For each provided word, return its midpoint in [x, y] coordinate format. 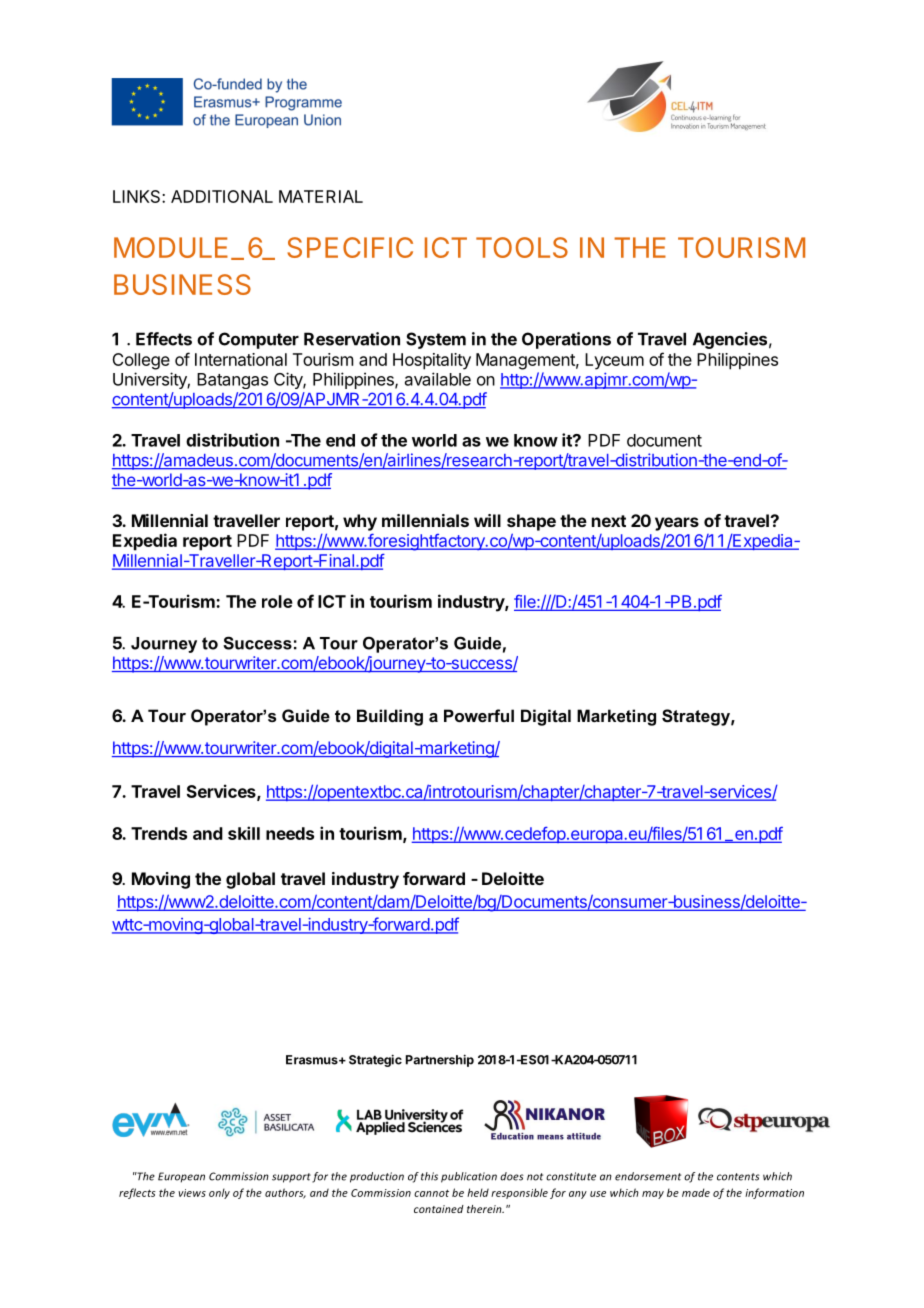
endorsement [648, 1176]
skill [244, 833]
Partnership [440, 1060]
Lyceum [614, 361]
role [277, 601]
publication [469, 1177]
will [487, 520]
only [219, 1193]
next [609, 521]
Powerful [479, 715]
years [677, 524]
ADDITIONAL [222, 196]
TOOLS [522, 247]
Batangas [232, 381]
